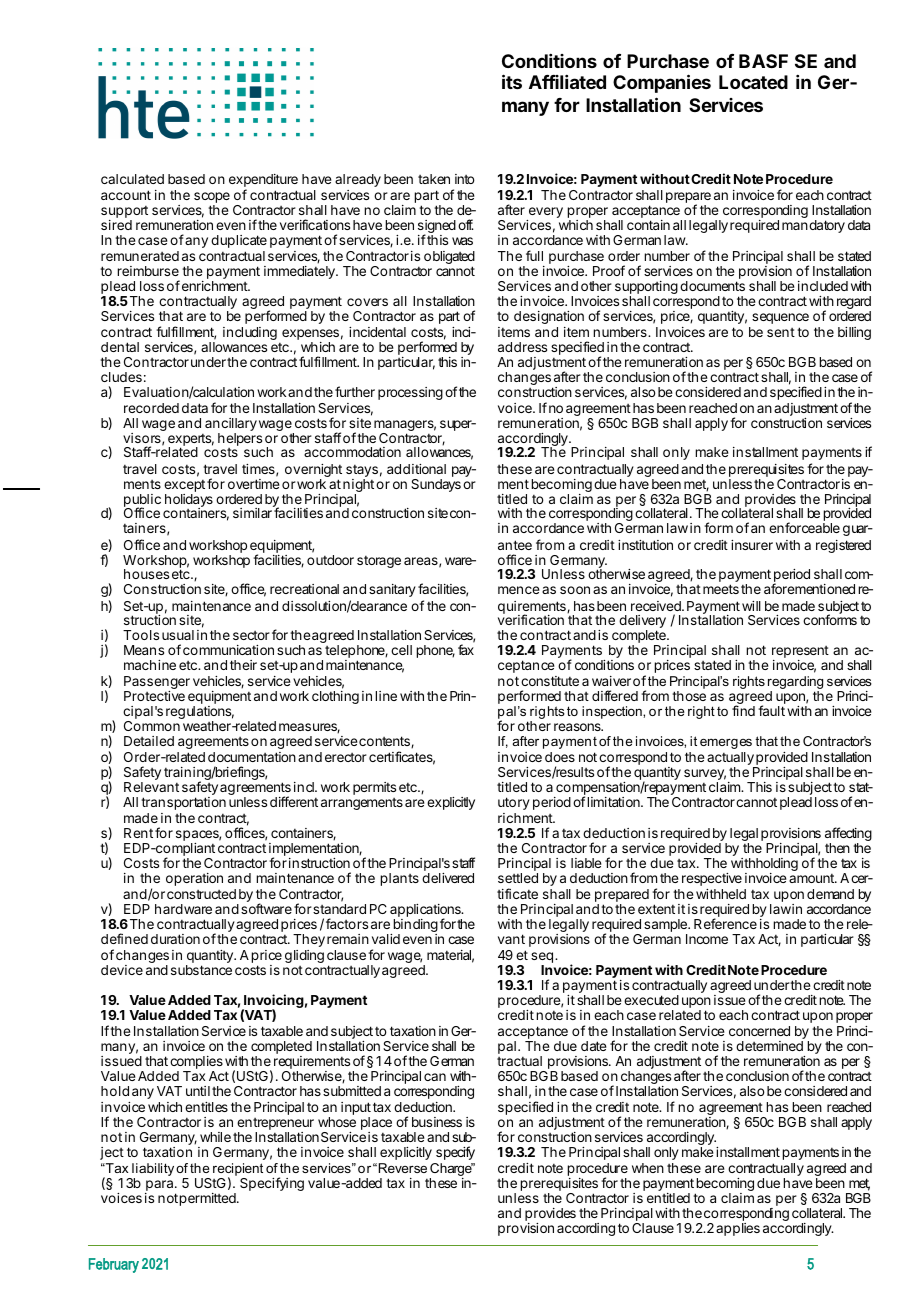 Image resolution: width=924 pixels, height=1308 pixels. What do you see at coordinates (263, 180) in the document?
I see `expenditure` at bounding box center [263, 180].
